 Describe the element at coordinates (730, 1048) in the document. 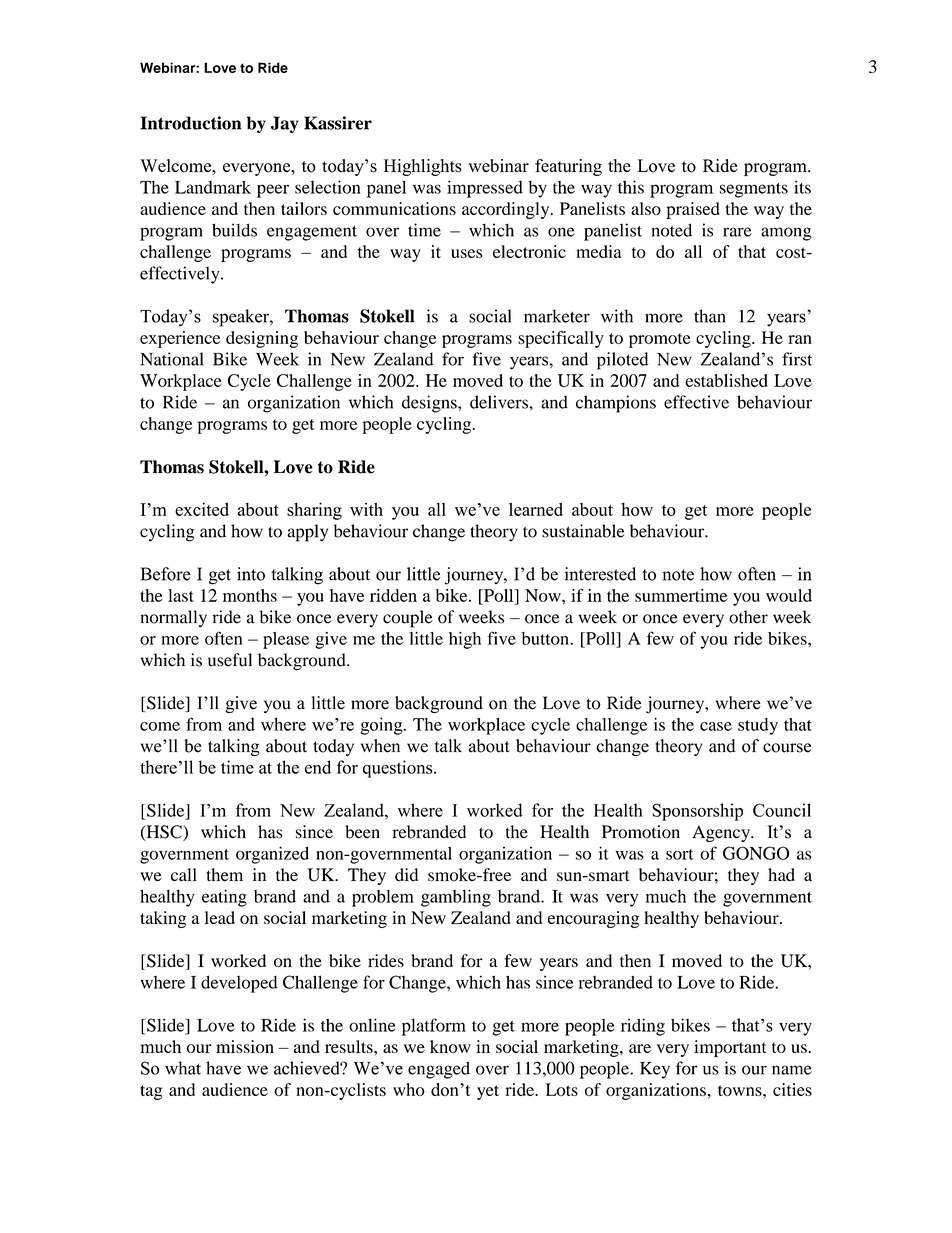

I see `important` at that location.
